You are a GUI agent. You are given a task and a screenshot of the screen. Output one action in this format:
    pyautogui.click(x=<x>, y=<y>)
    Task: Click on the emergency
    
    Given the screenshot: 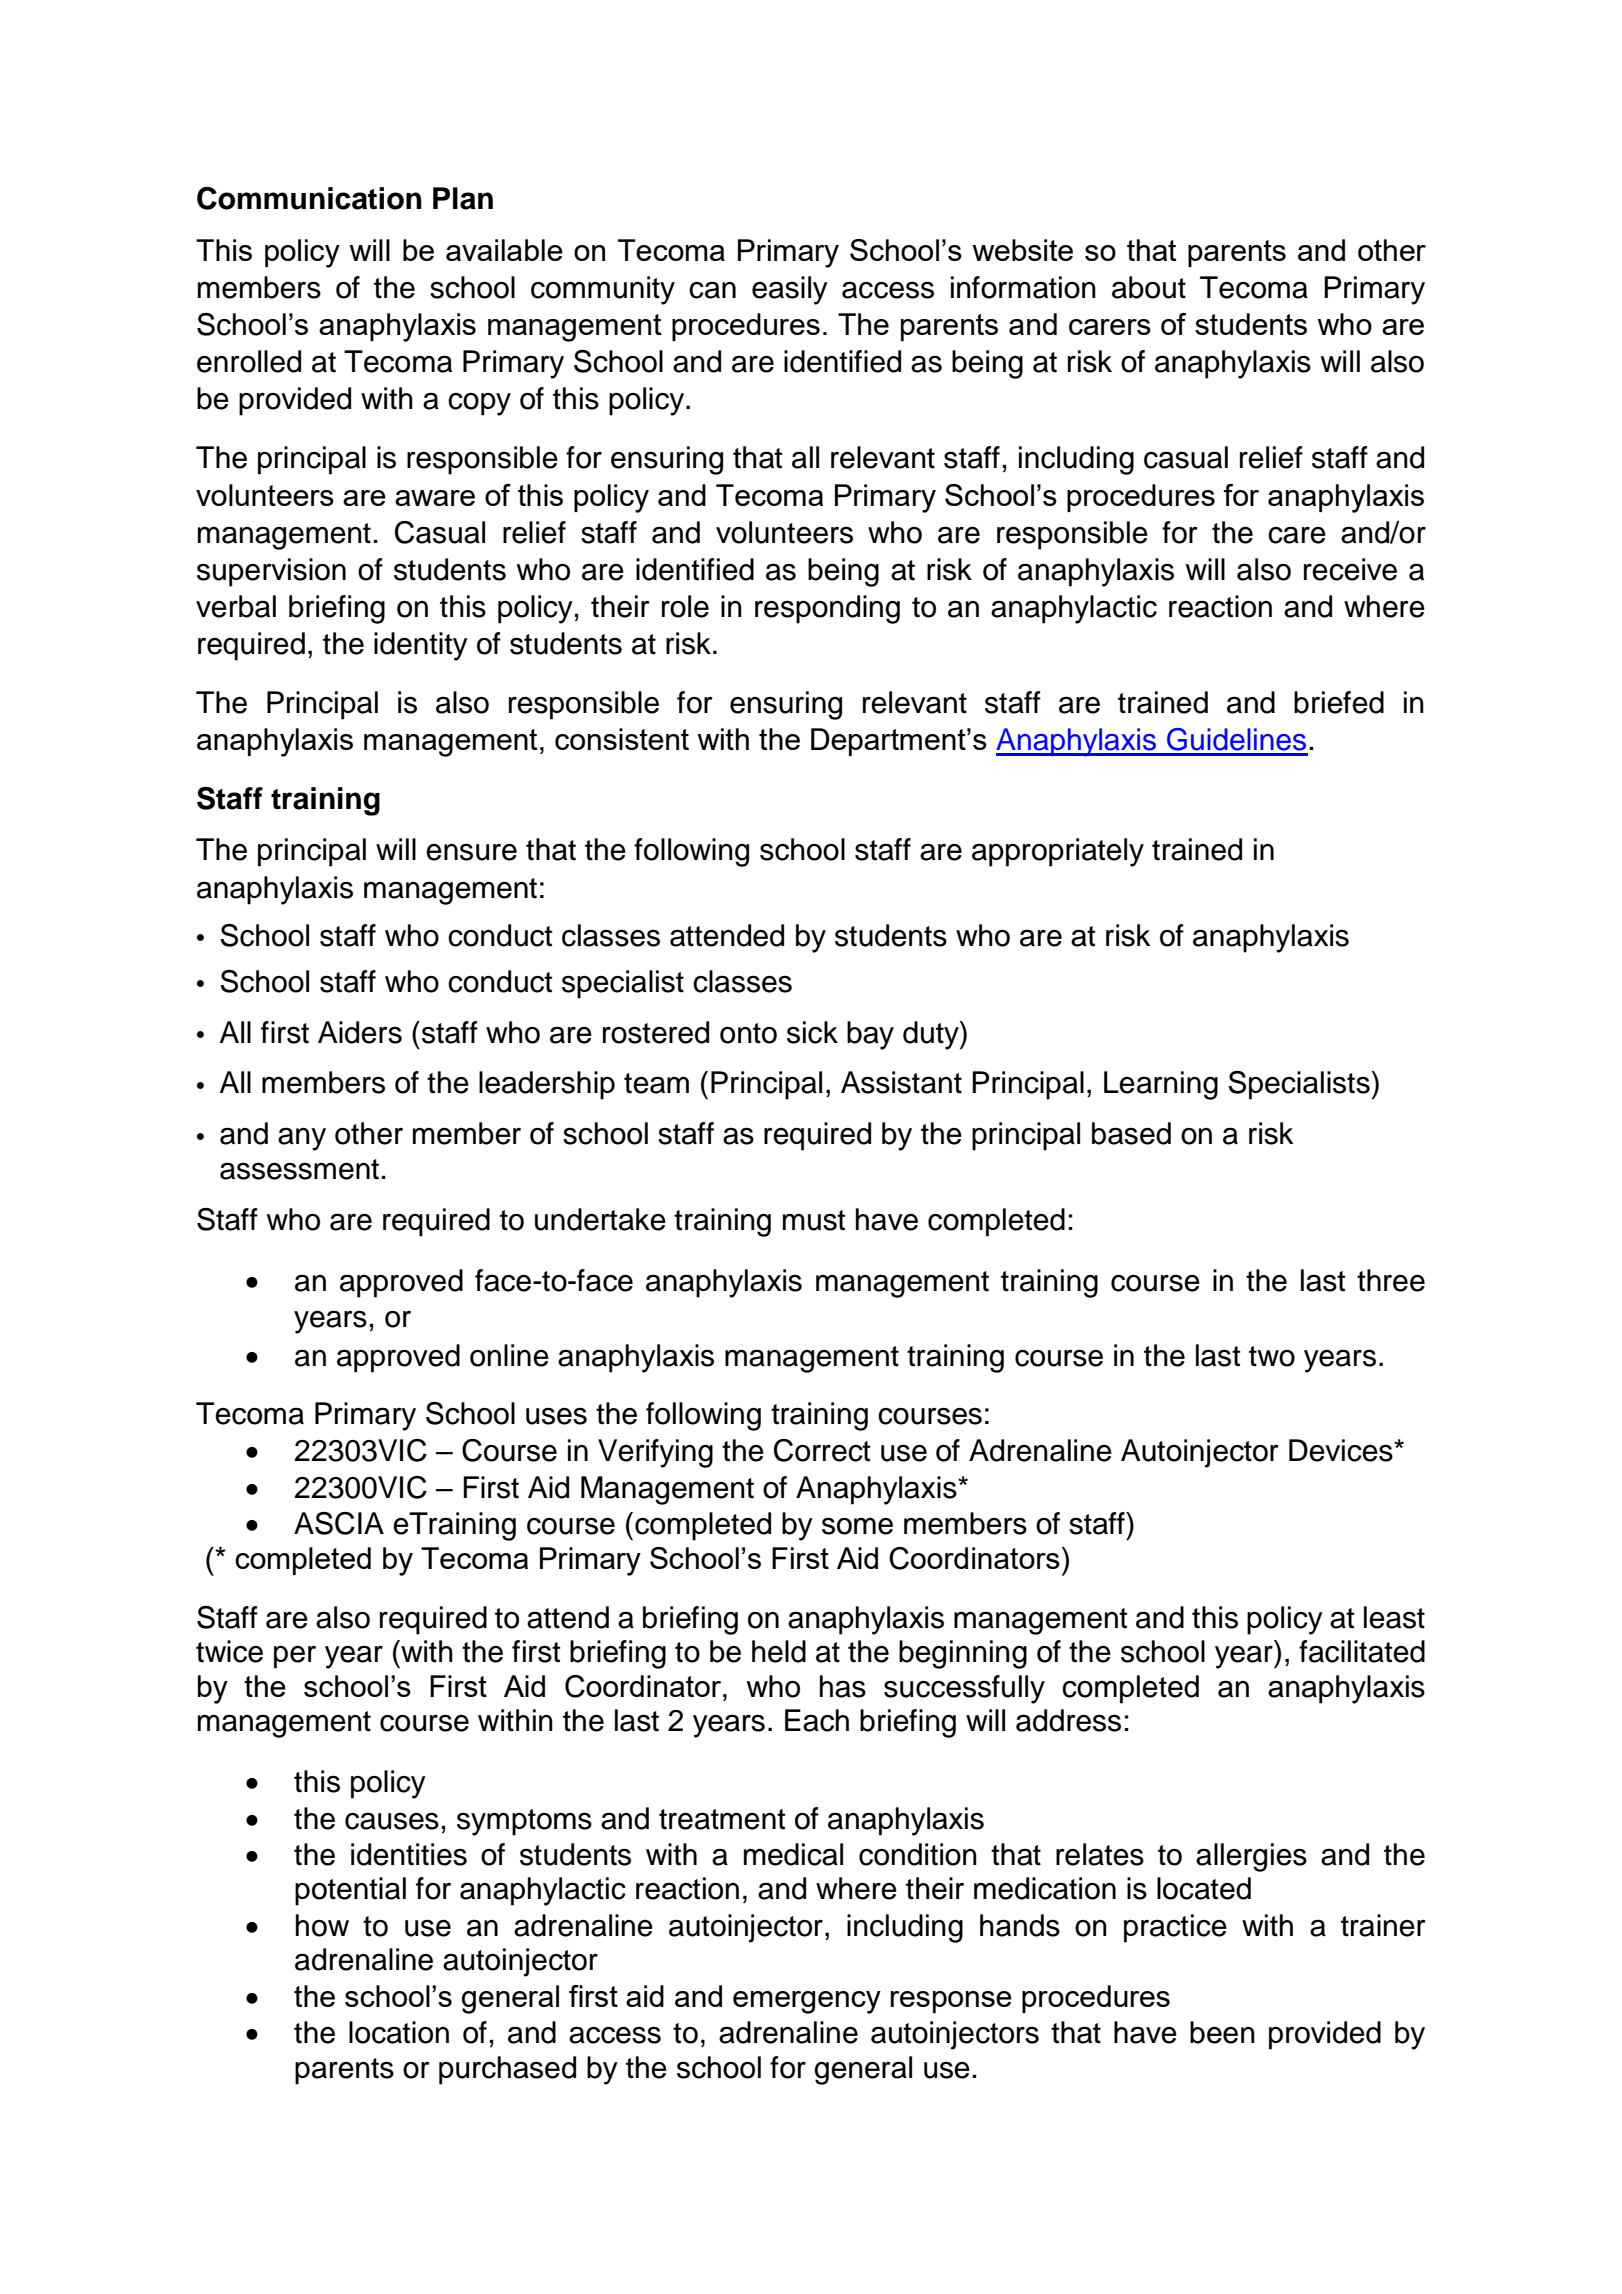 What is the action you would take?
    pyautogui.click(x=807, y=2002)
